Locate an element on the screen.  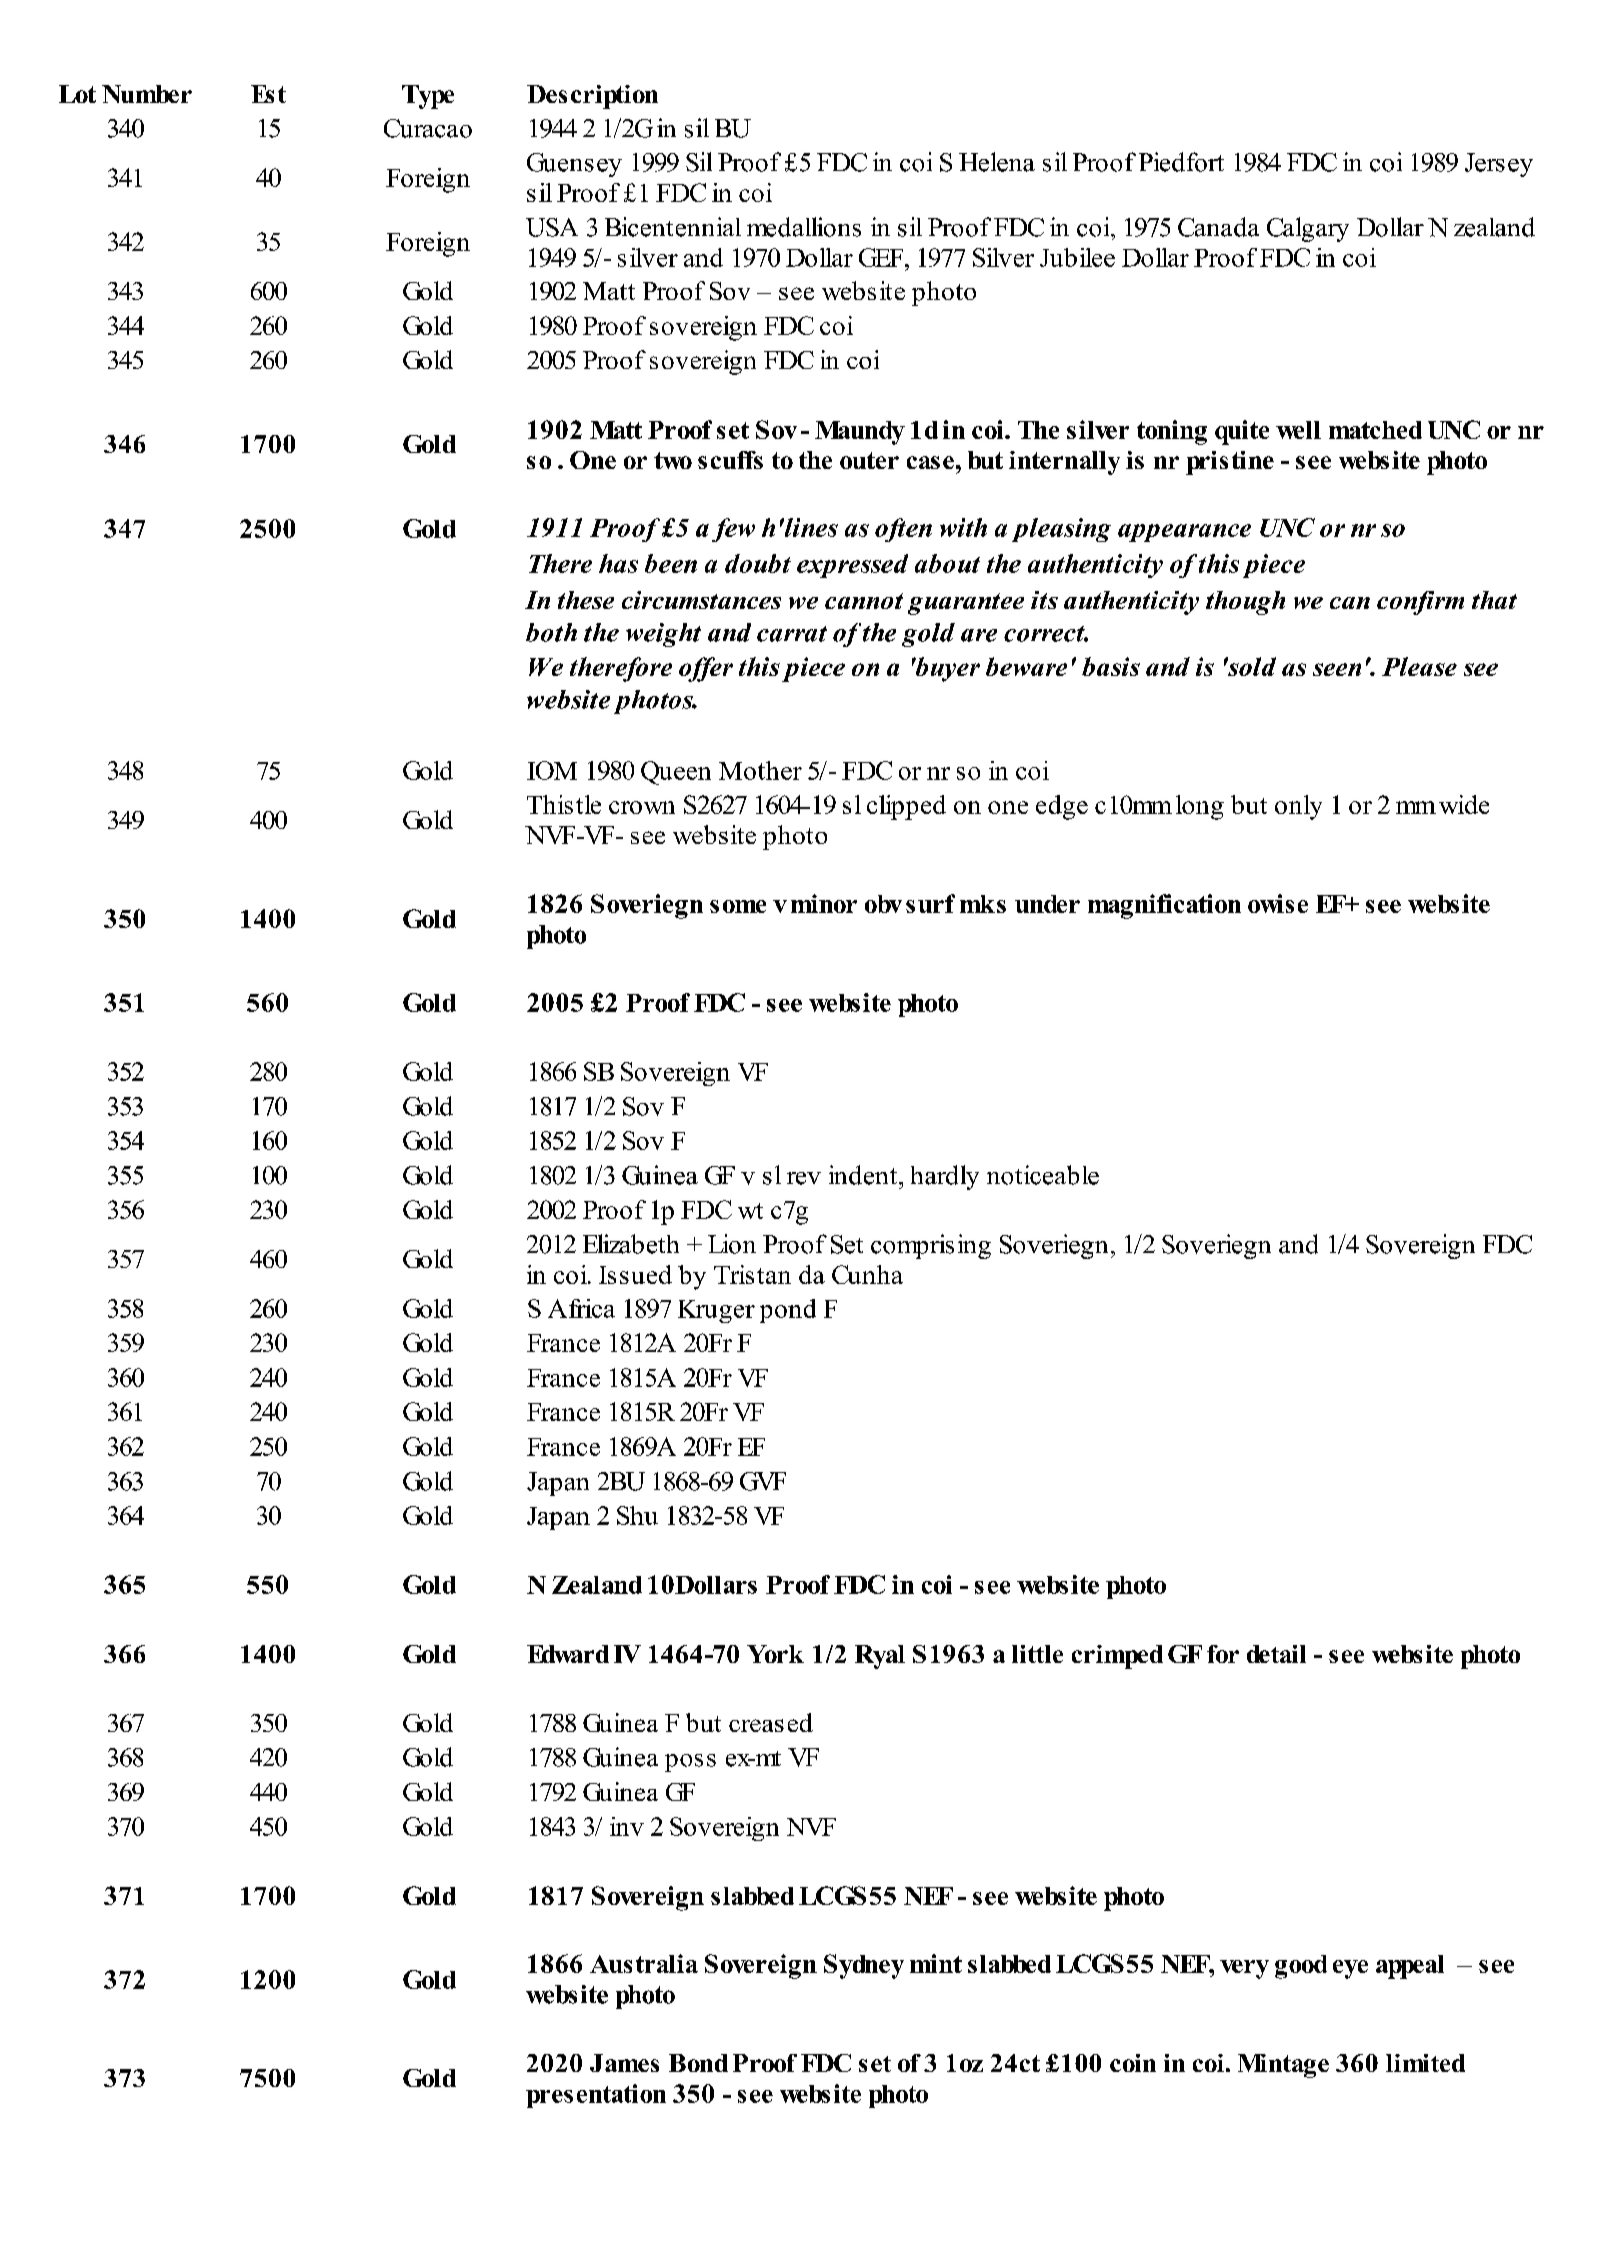
Mother is located at coordinates (760, 770).
